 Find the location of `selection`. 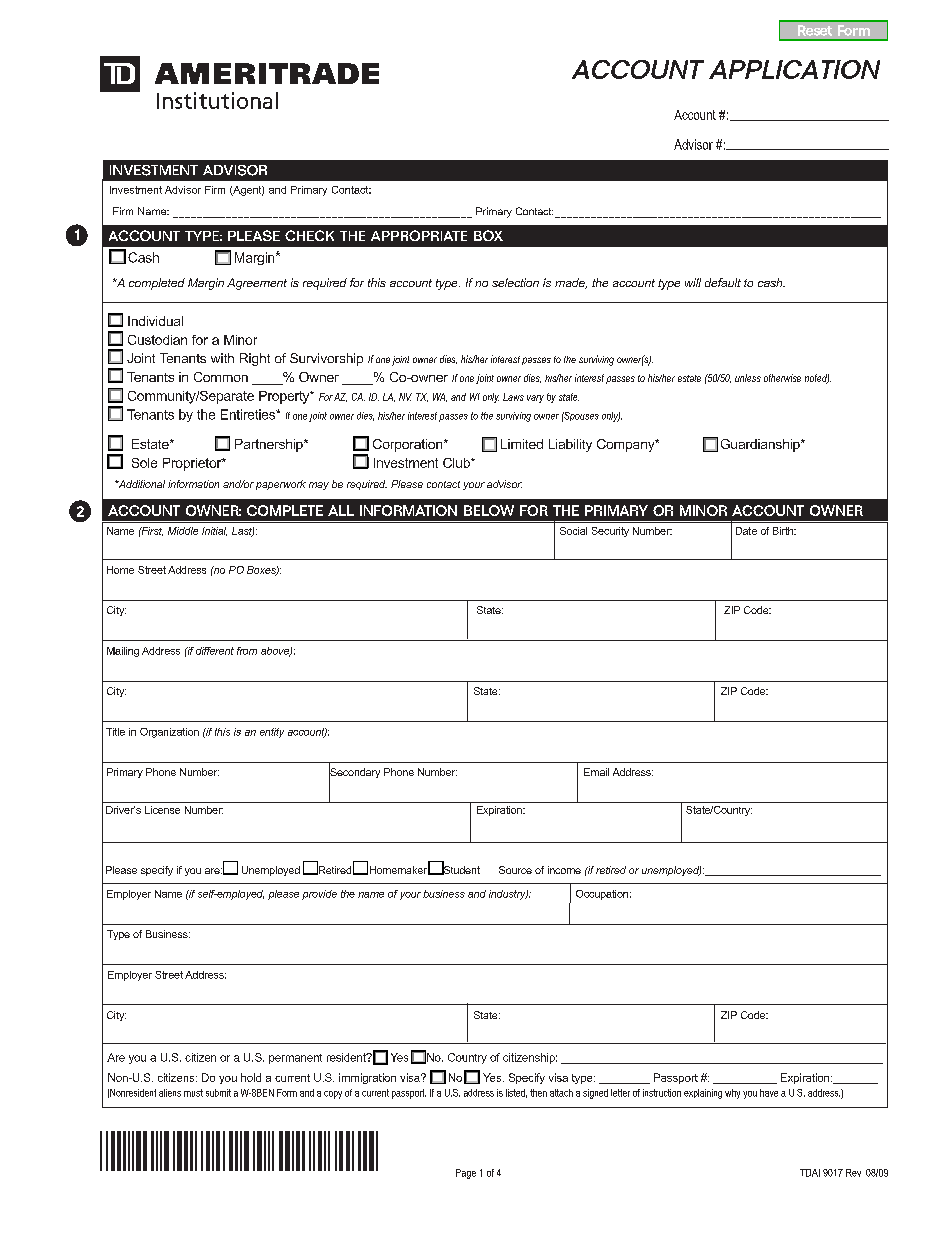

selection is located at coordinates (515, 282).
